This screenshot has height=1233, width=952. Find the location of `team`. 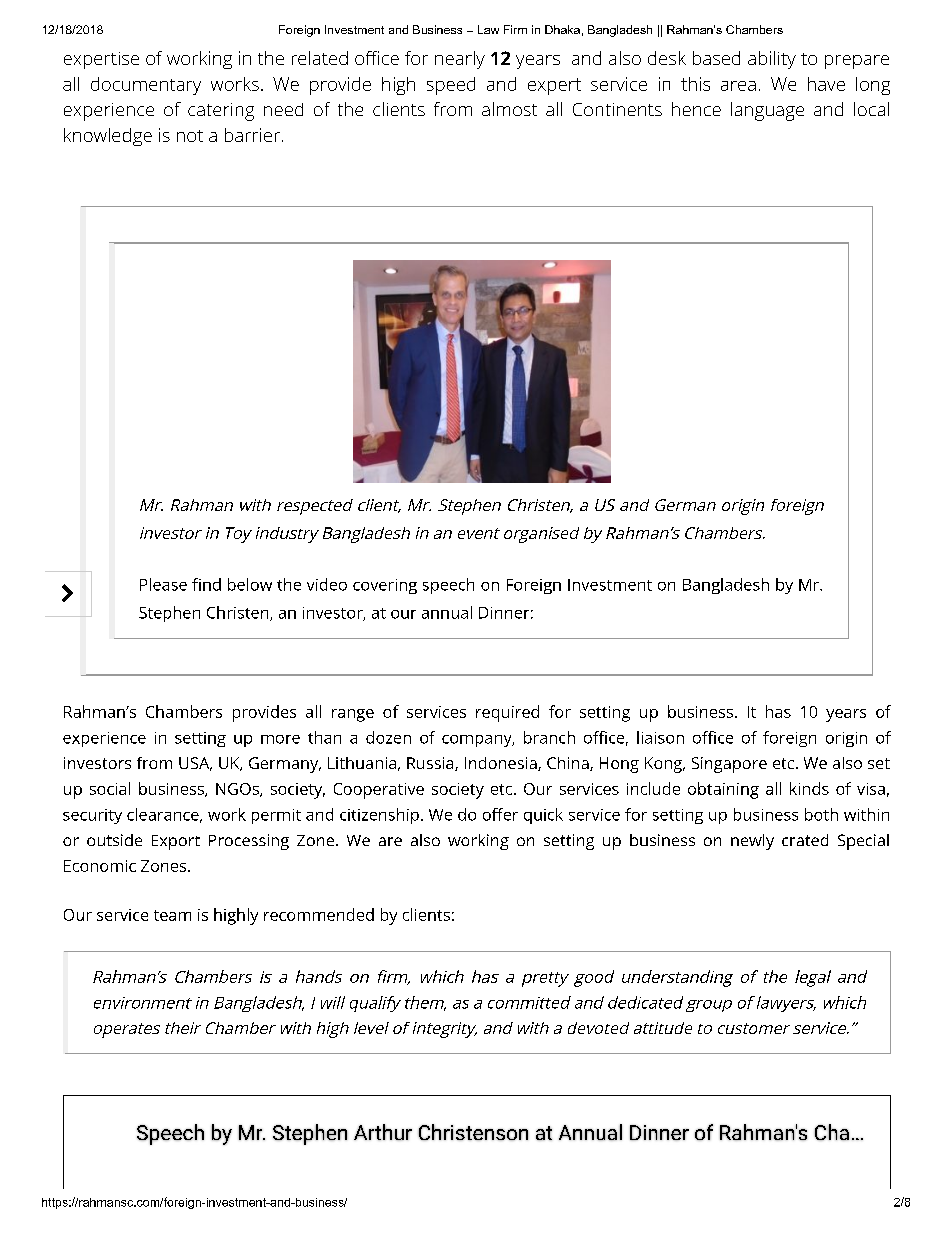

team is located at coordinates (172, 915).
